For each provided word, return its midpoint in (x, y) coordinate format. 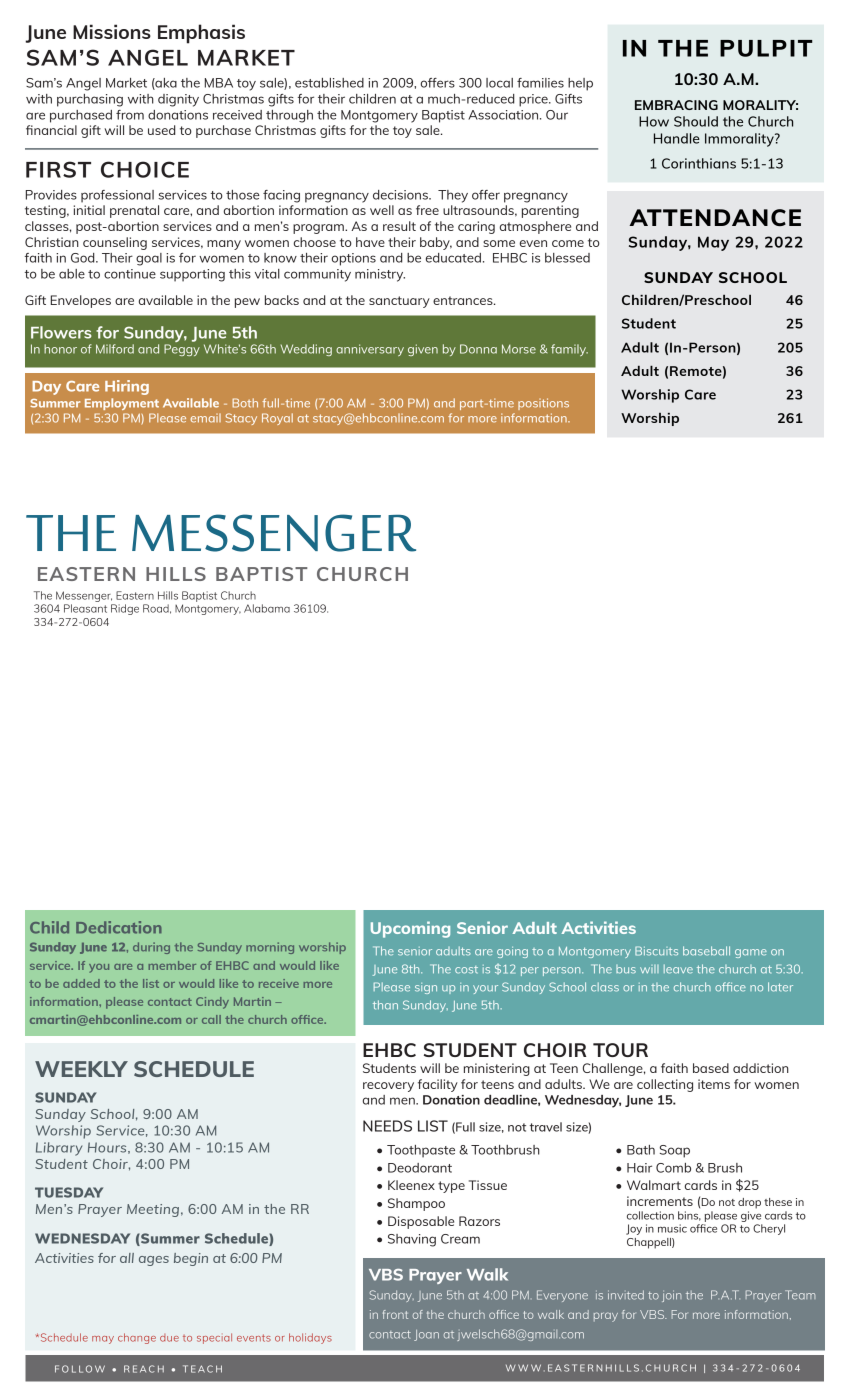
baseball (706, 951)
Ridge (125, 609)
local (499, 83)
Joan (426, 1335)
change (137, 1338)
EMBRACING (676, 105)
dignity (178, 100)
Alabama (267, 608)
